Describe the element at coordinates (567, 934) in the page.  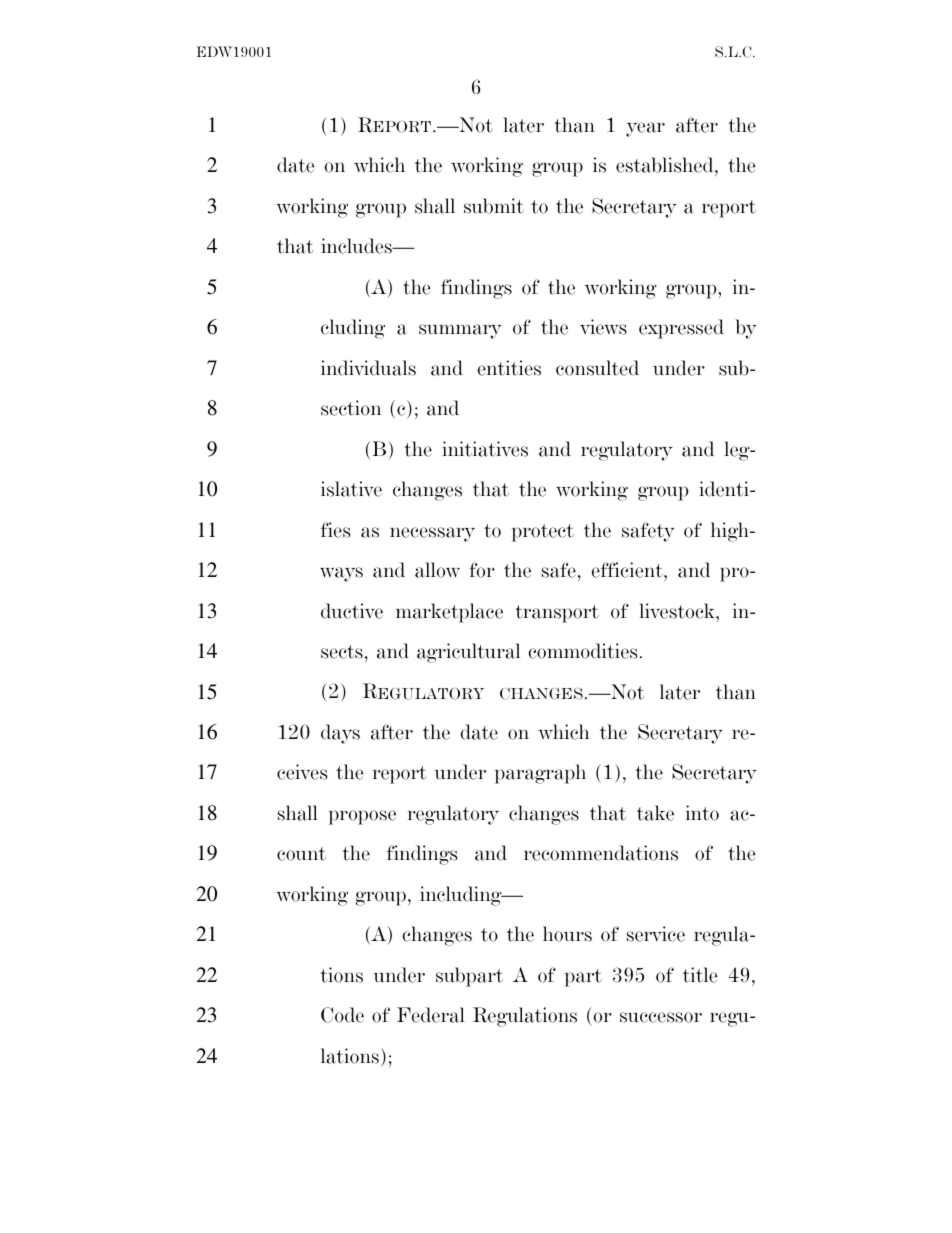
I see `hours` at that location.
